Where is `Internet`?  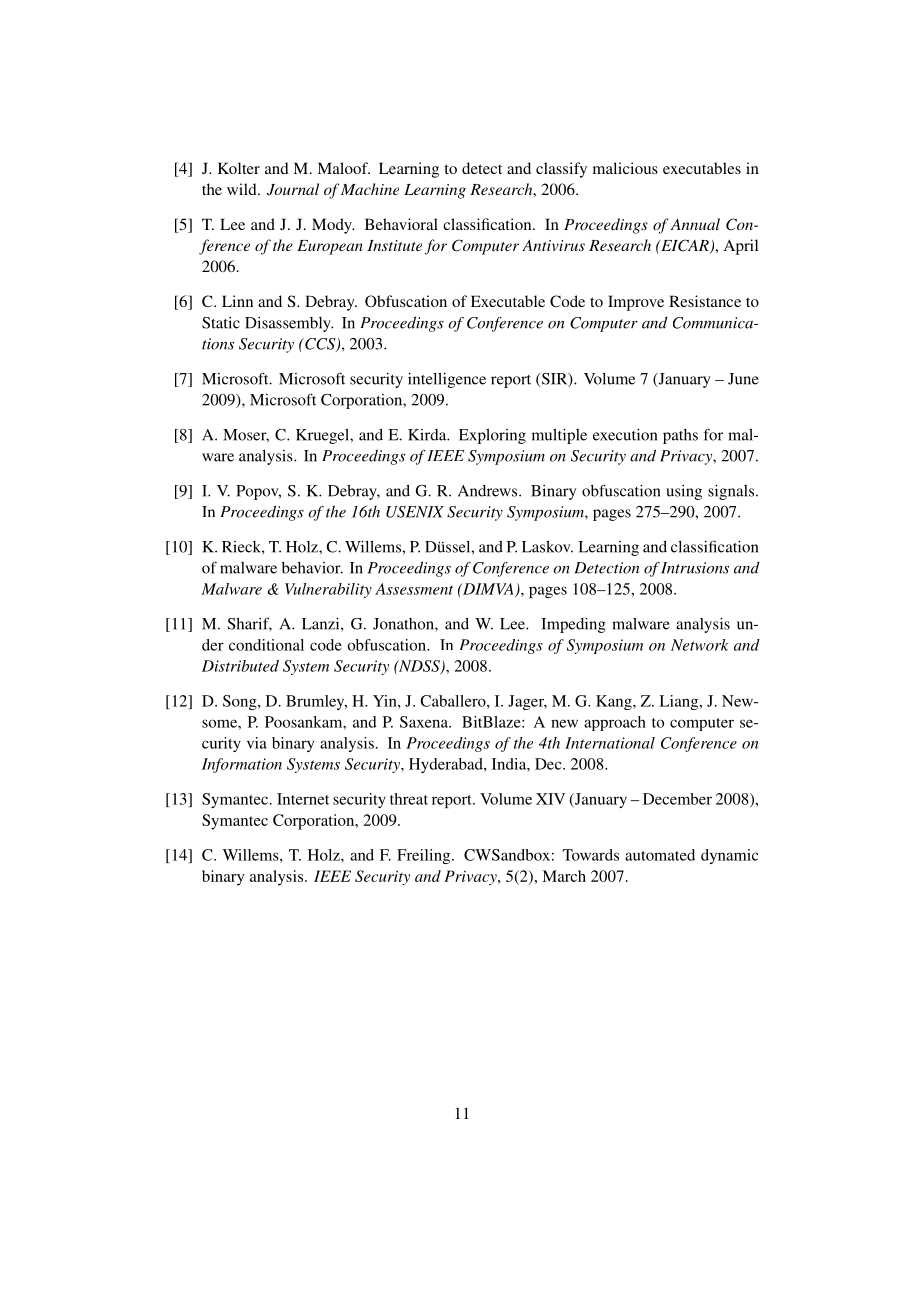
Internet is located at coordinates (303, 799).
